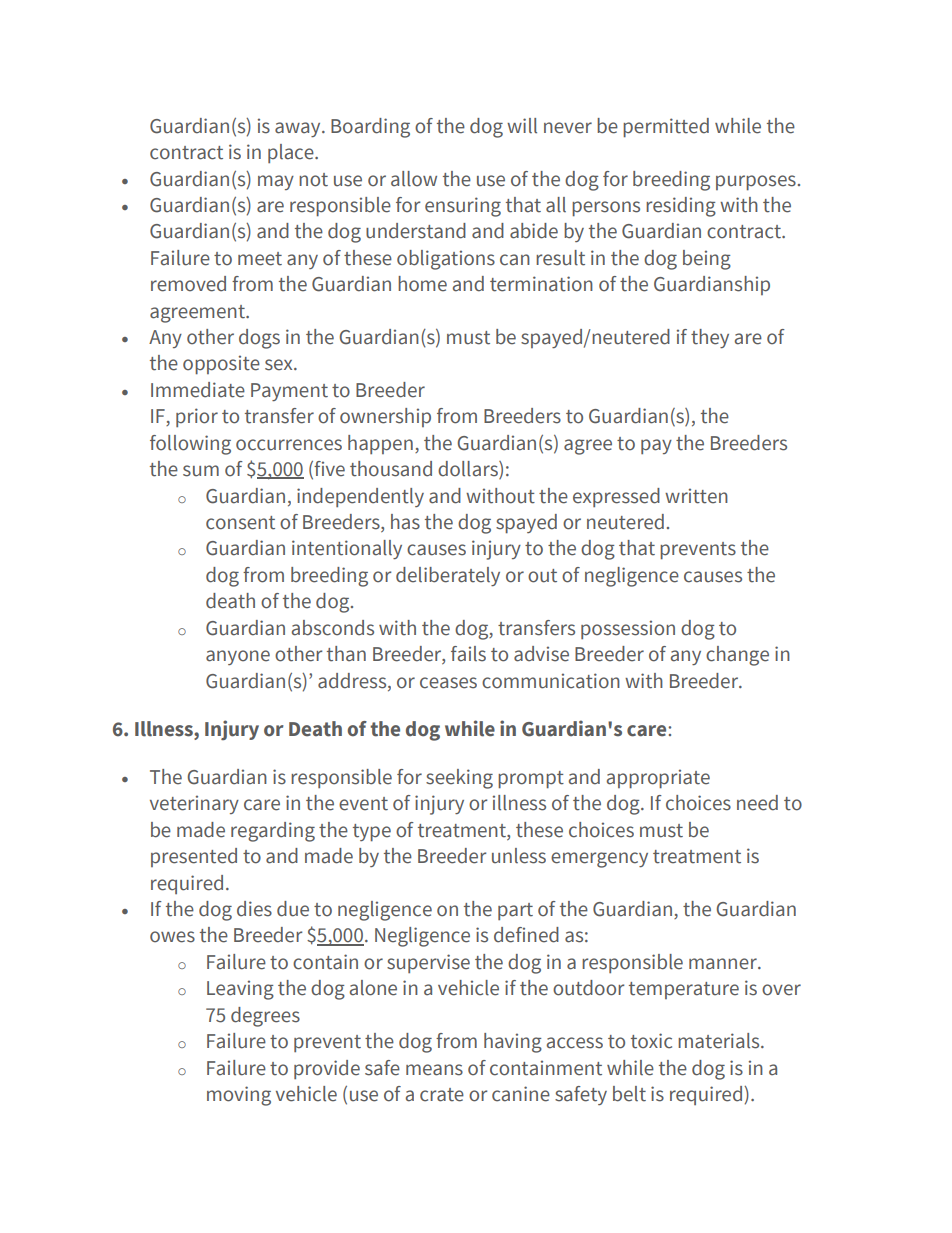 The height and width of the screenshot is (1233, 952). I want to click on will, so click(522, 126).
